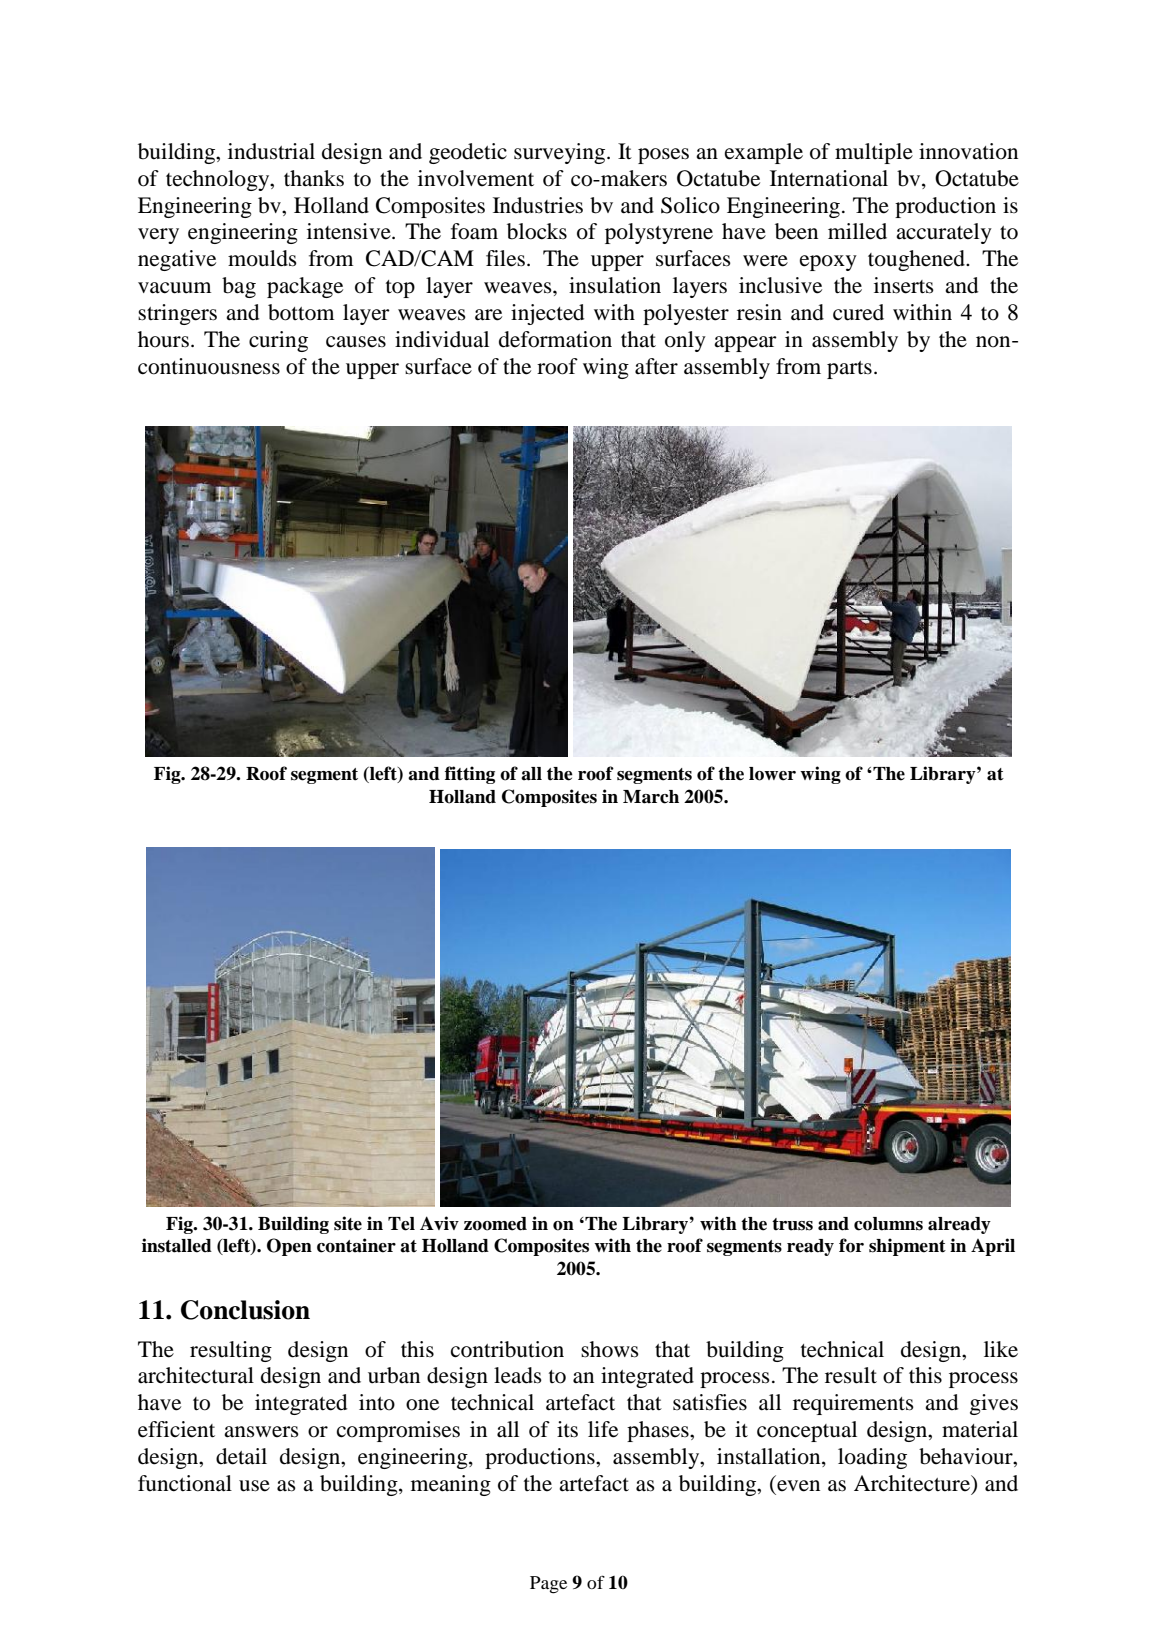 This document has width=1158, height=1637. I want to click on March, so click(651, 797).
